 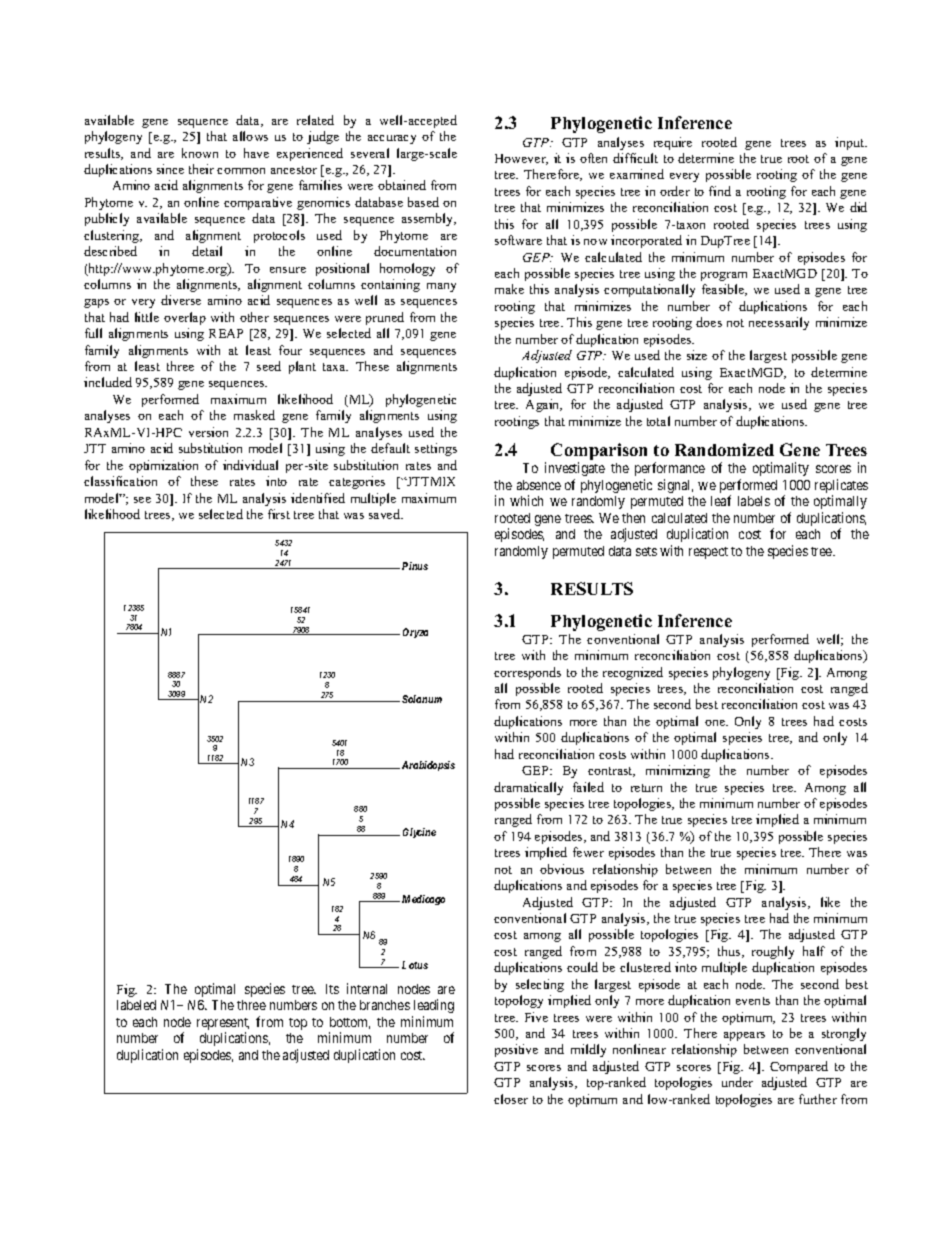 I want to click on size, so click(x=697, y=355).
